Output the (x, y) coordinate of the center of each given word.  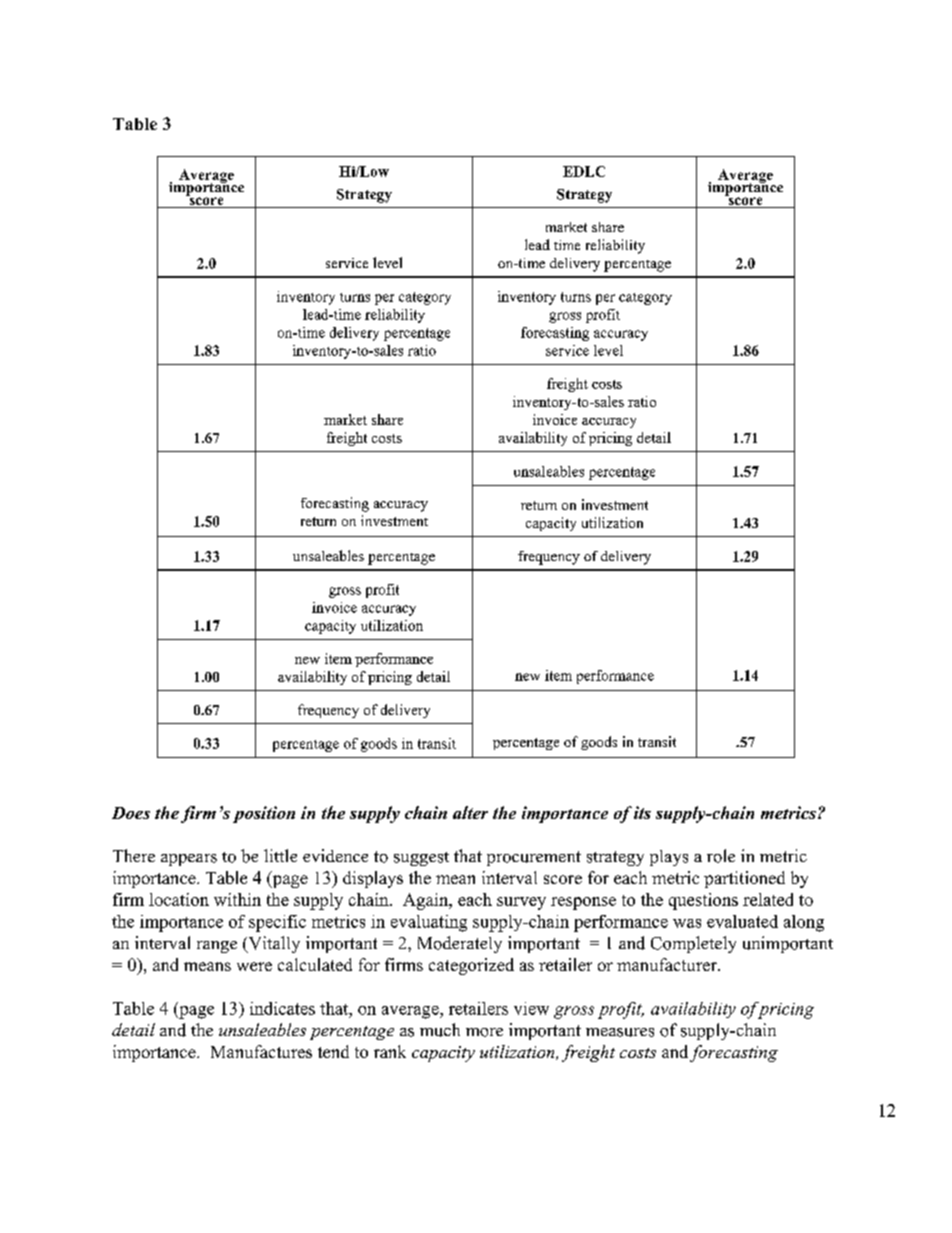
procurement (534, 858)
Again (427, 901)
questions (703, 901)
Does (131, 813)
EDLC (584, 171)
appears (189, 860)
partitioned (744, 879)
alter (470, 812)
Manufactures (261, 1051)
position (264, 814)
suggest (421, 859)
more (484, 1032)
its (642, 812)
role (721, 856)
